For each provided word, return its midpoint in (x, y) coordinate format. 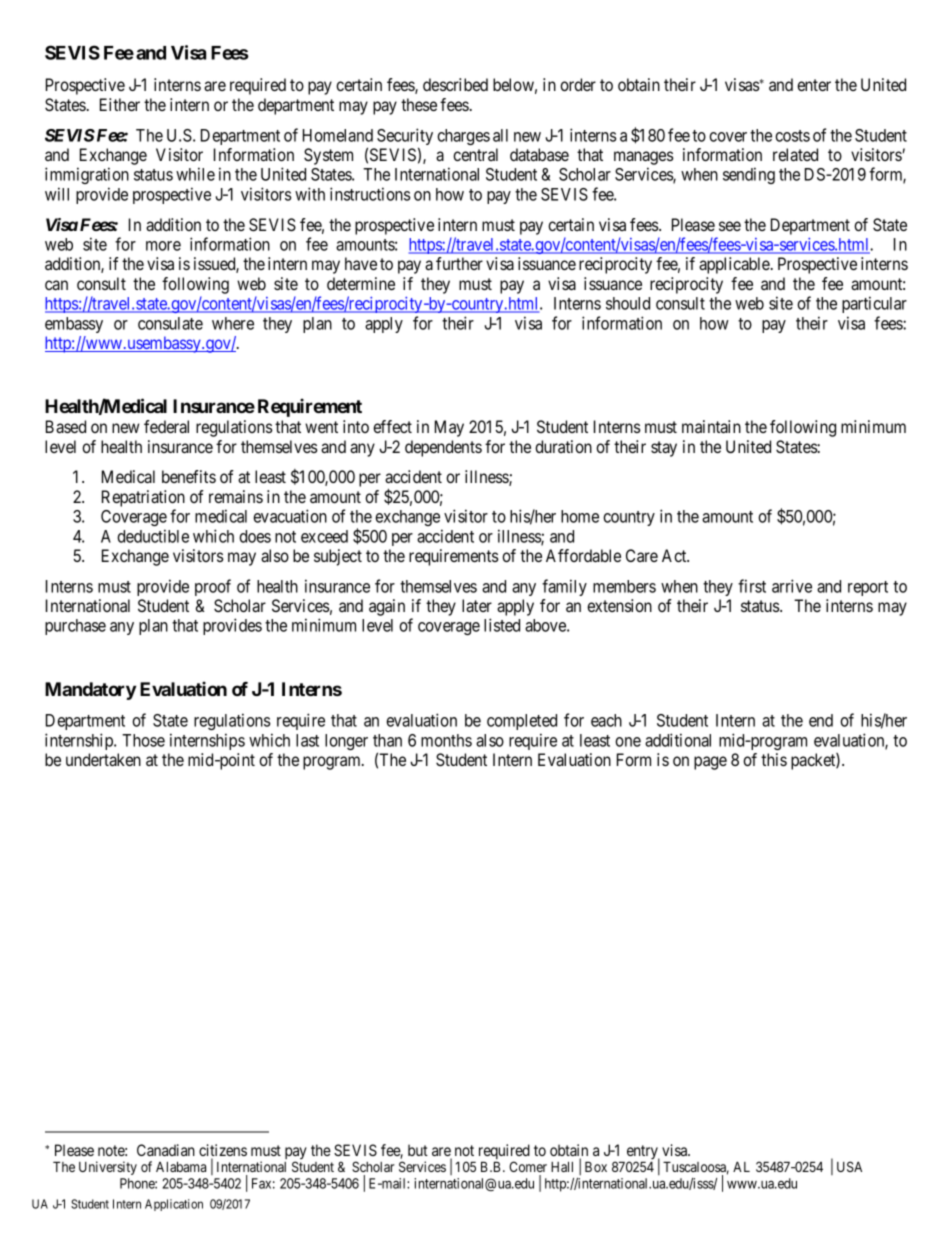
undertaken (103, 759)
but (418, 1150)
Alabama (181, 1166)
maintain (711, 426)
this (774, 759)
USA (849, 1166)
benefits (189, 476)
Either (120, 104)
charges (463, 137)
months (446, 740)
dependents (443, 448)
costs (792, 136)
